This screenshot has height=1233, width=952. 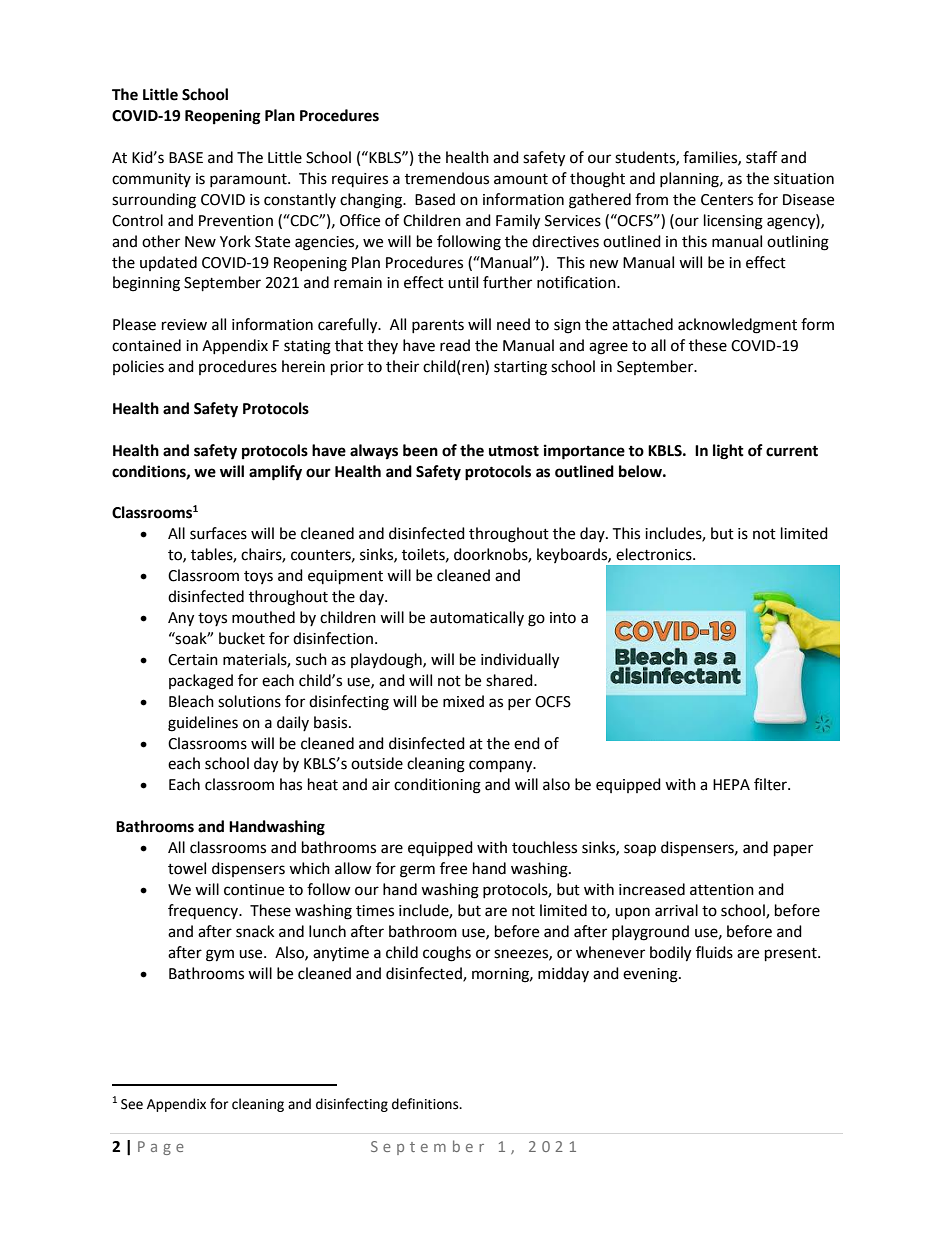 What do you see at coordinates (187, 868) in the screenshot?
I see `towel` at bounding box center [187, 868].
